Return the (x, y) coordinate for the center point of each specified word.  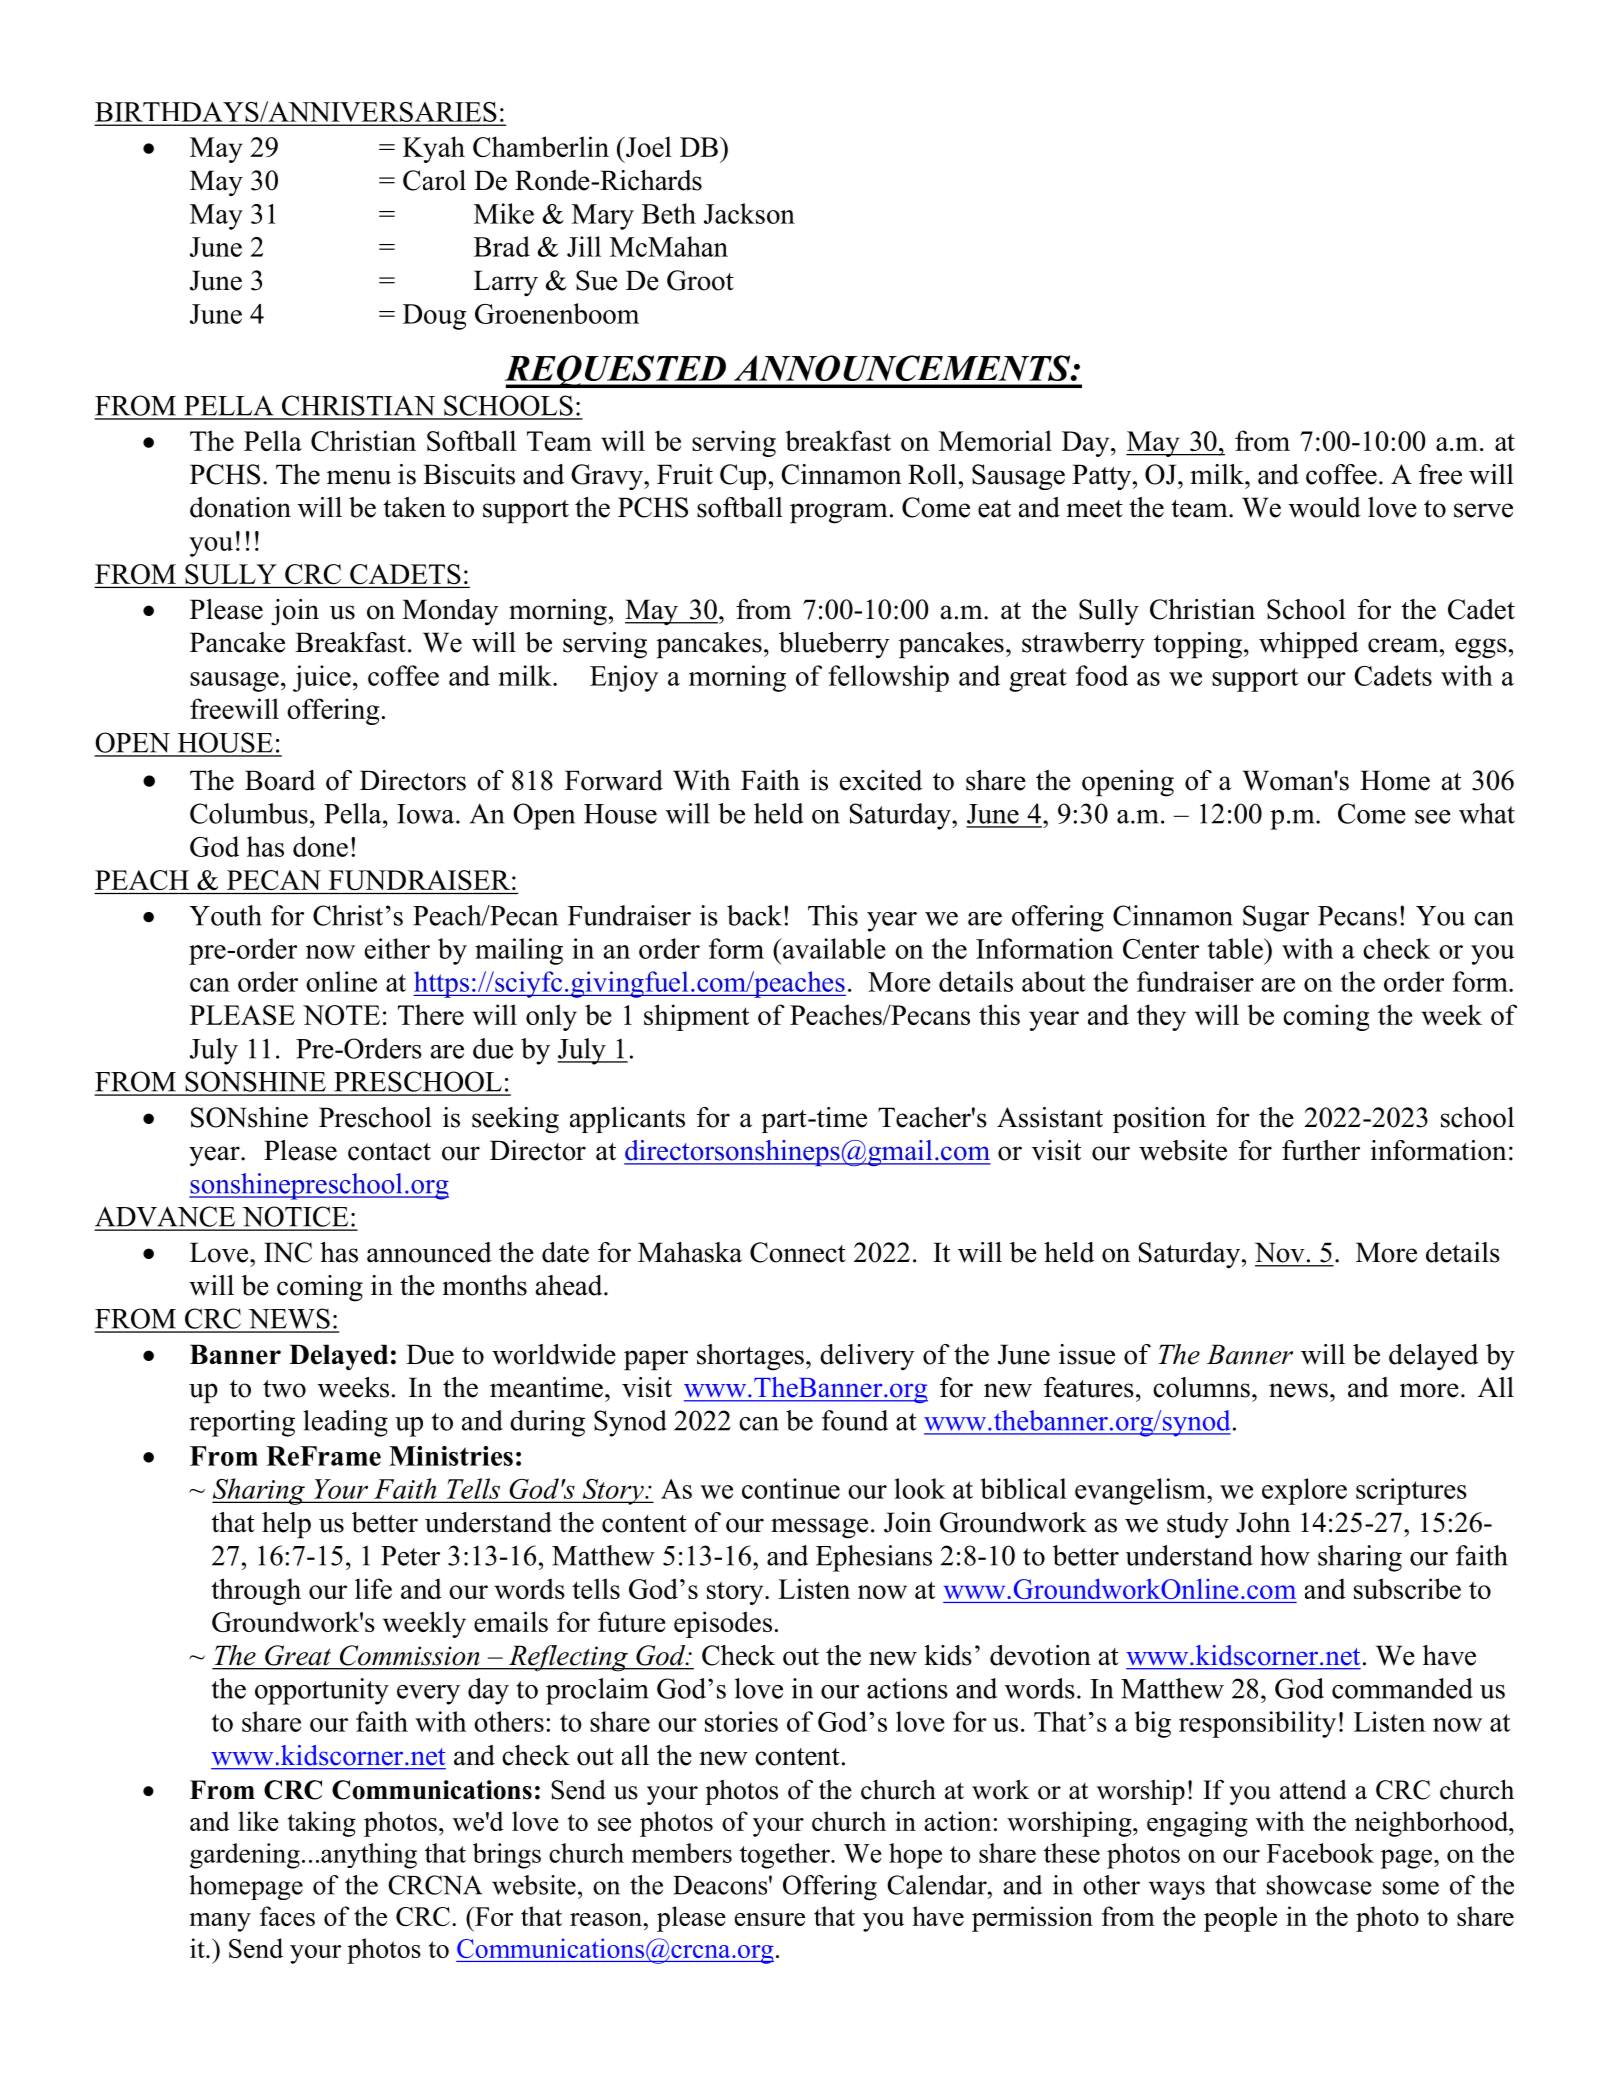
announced (429, 1252)
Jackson (749, 213)
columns (1201, 1387)
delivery (867, 1357)
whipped (1309, 645)
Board (280, 780)
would (1325, 507)
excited (881, 780)
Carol (434, 180)
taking (322, 1824)
